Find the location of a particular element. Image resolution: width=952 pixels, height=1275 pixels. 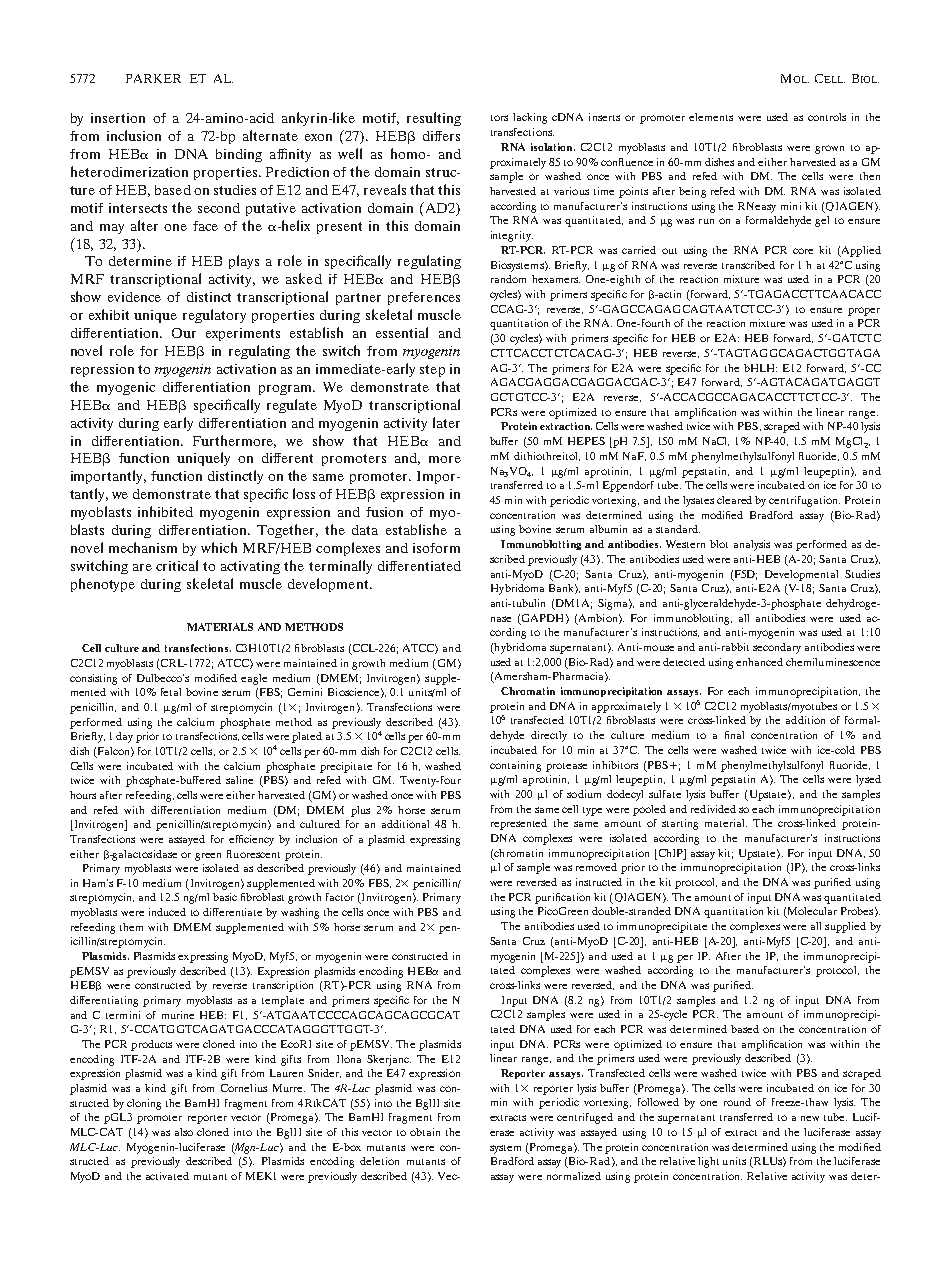

saline is located at coordinates (239, 780).
